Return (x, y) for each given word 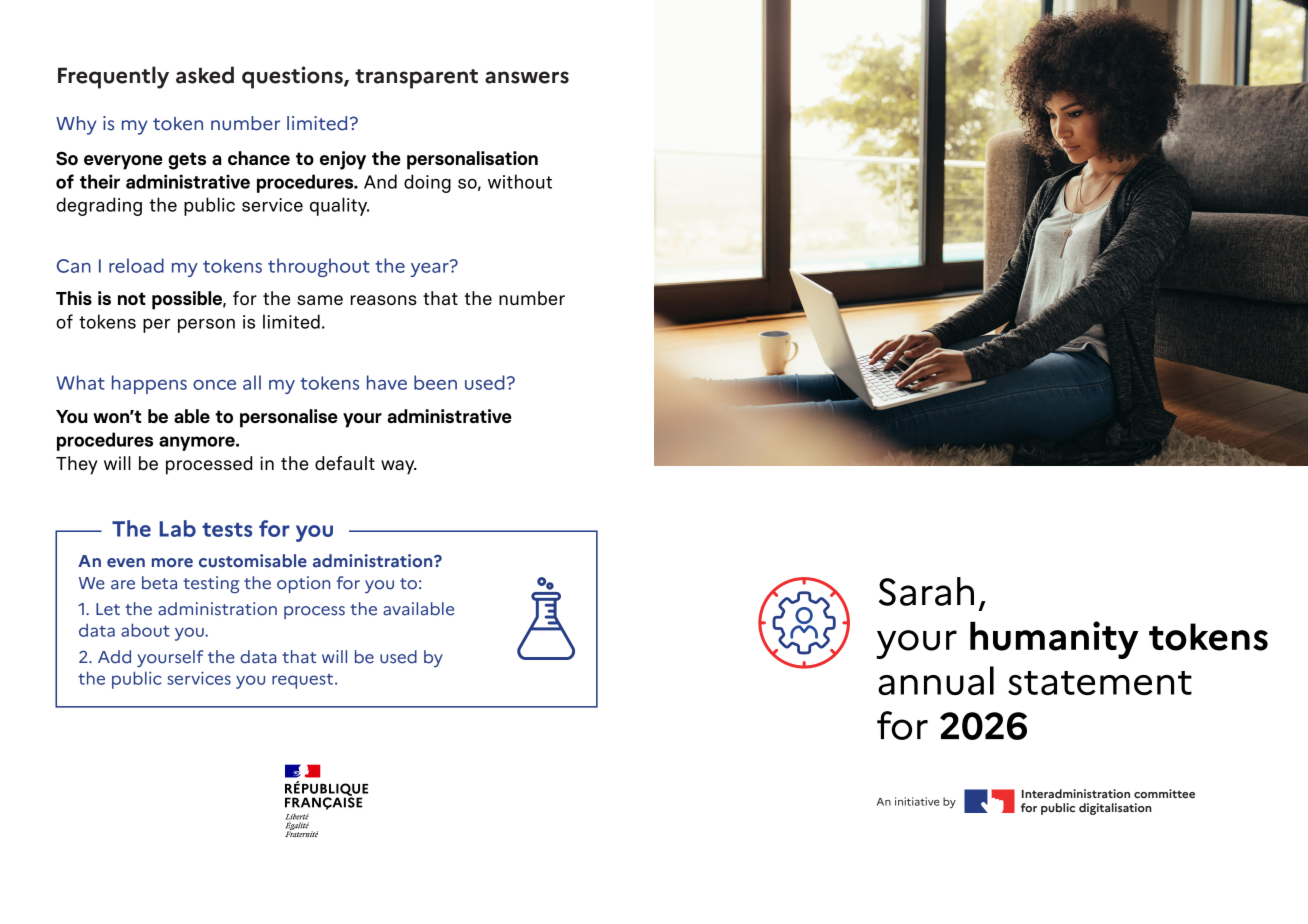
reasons (384, 300)
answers (527, 77)
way (399, 467)
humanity (1054, 640)
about (145, 630)
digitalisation (1115, 809)
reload (136, 265)
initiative (917, 801)
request (302, 681)
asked (205, 75)
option (303, 584)
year (430, 268)
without (520, 181)
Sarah (926, 591)
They (77, 465)
